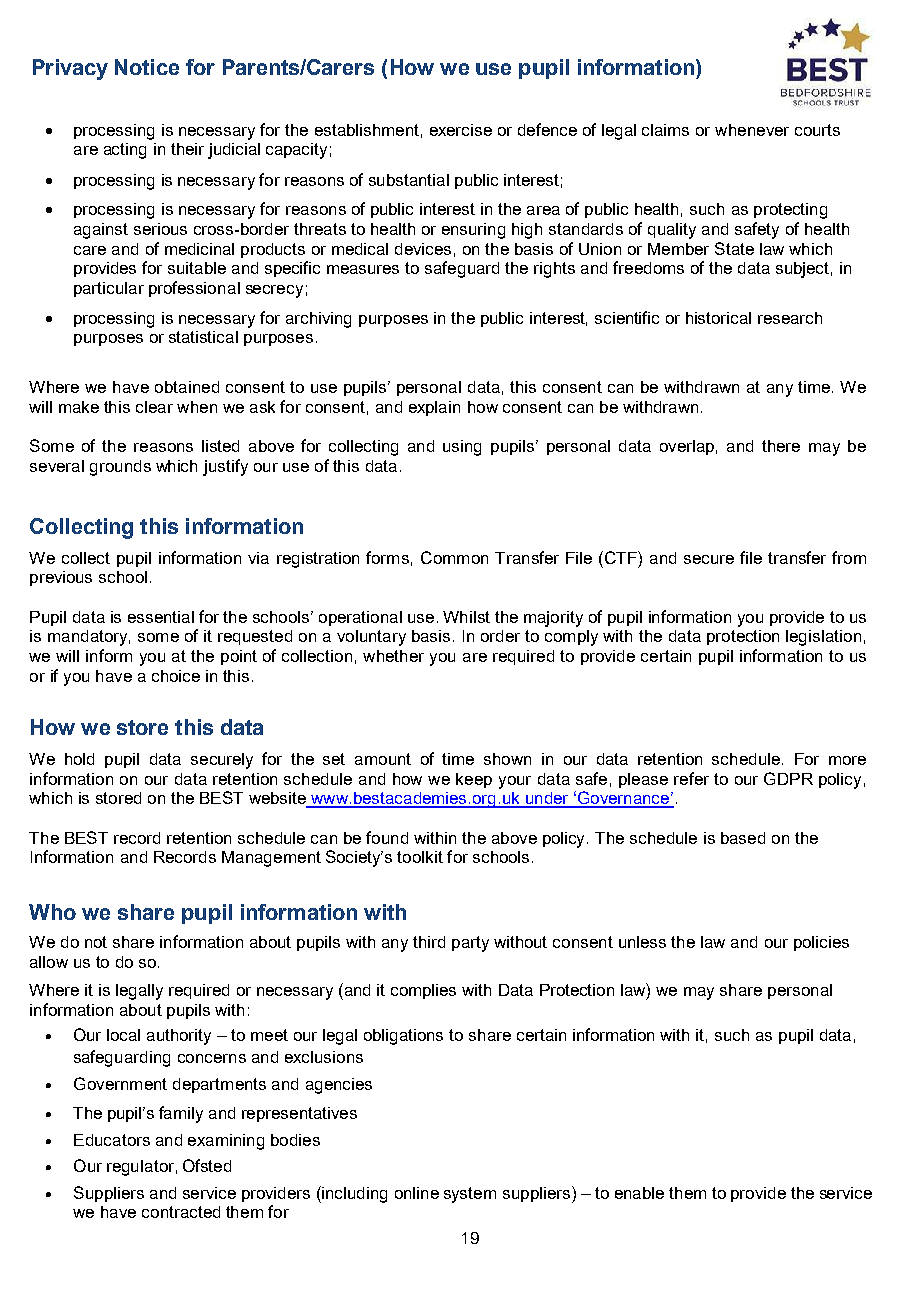  What do you see at coordinates (161, 617) in the screenshot?
I see `essential` at bounding box center [161, 617].
